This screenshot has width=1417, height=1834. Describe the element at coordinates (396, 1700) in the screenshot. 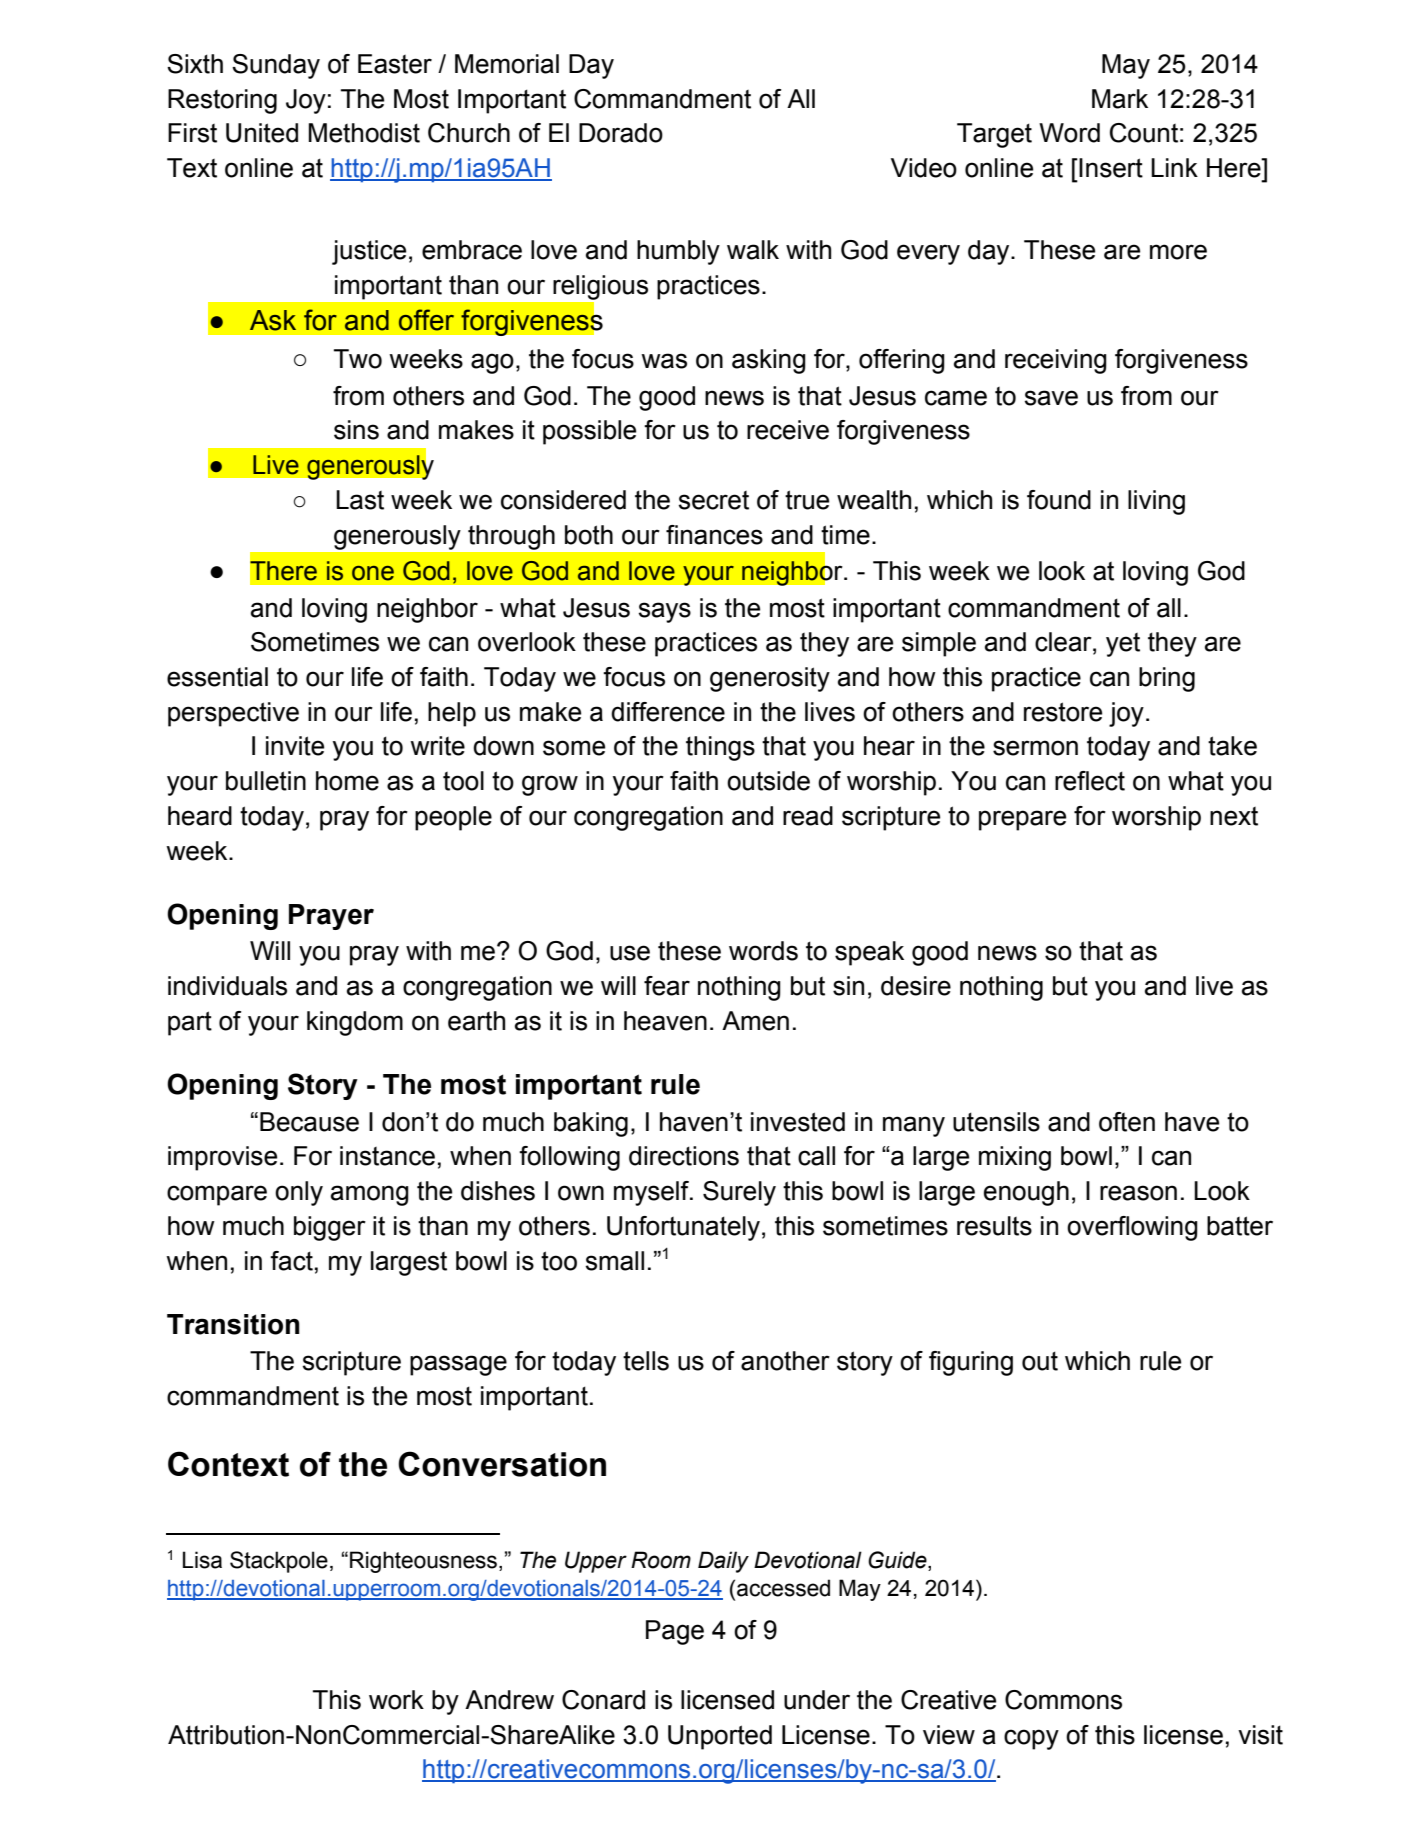

I see `work` at that location.
